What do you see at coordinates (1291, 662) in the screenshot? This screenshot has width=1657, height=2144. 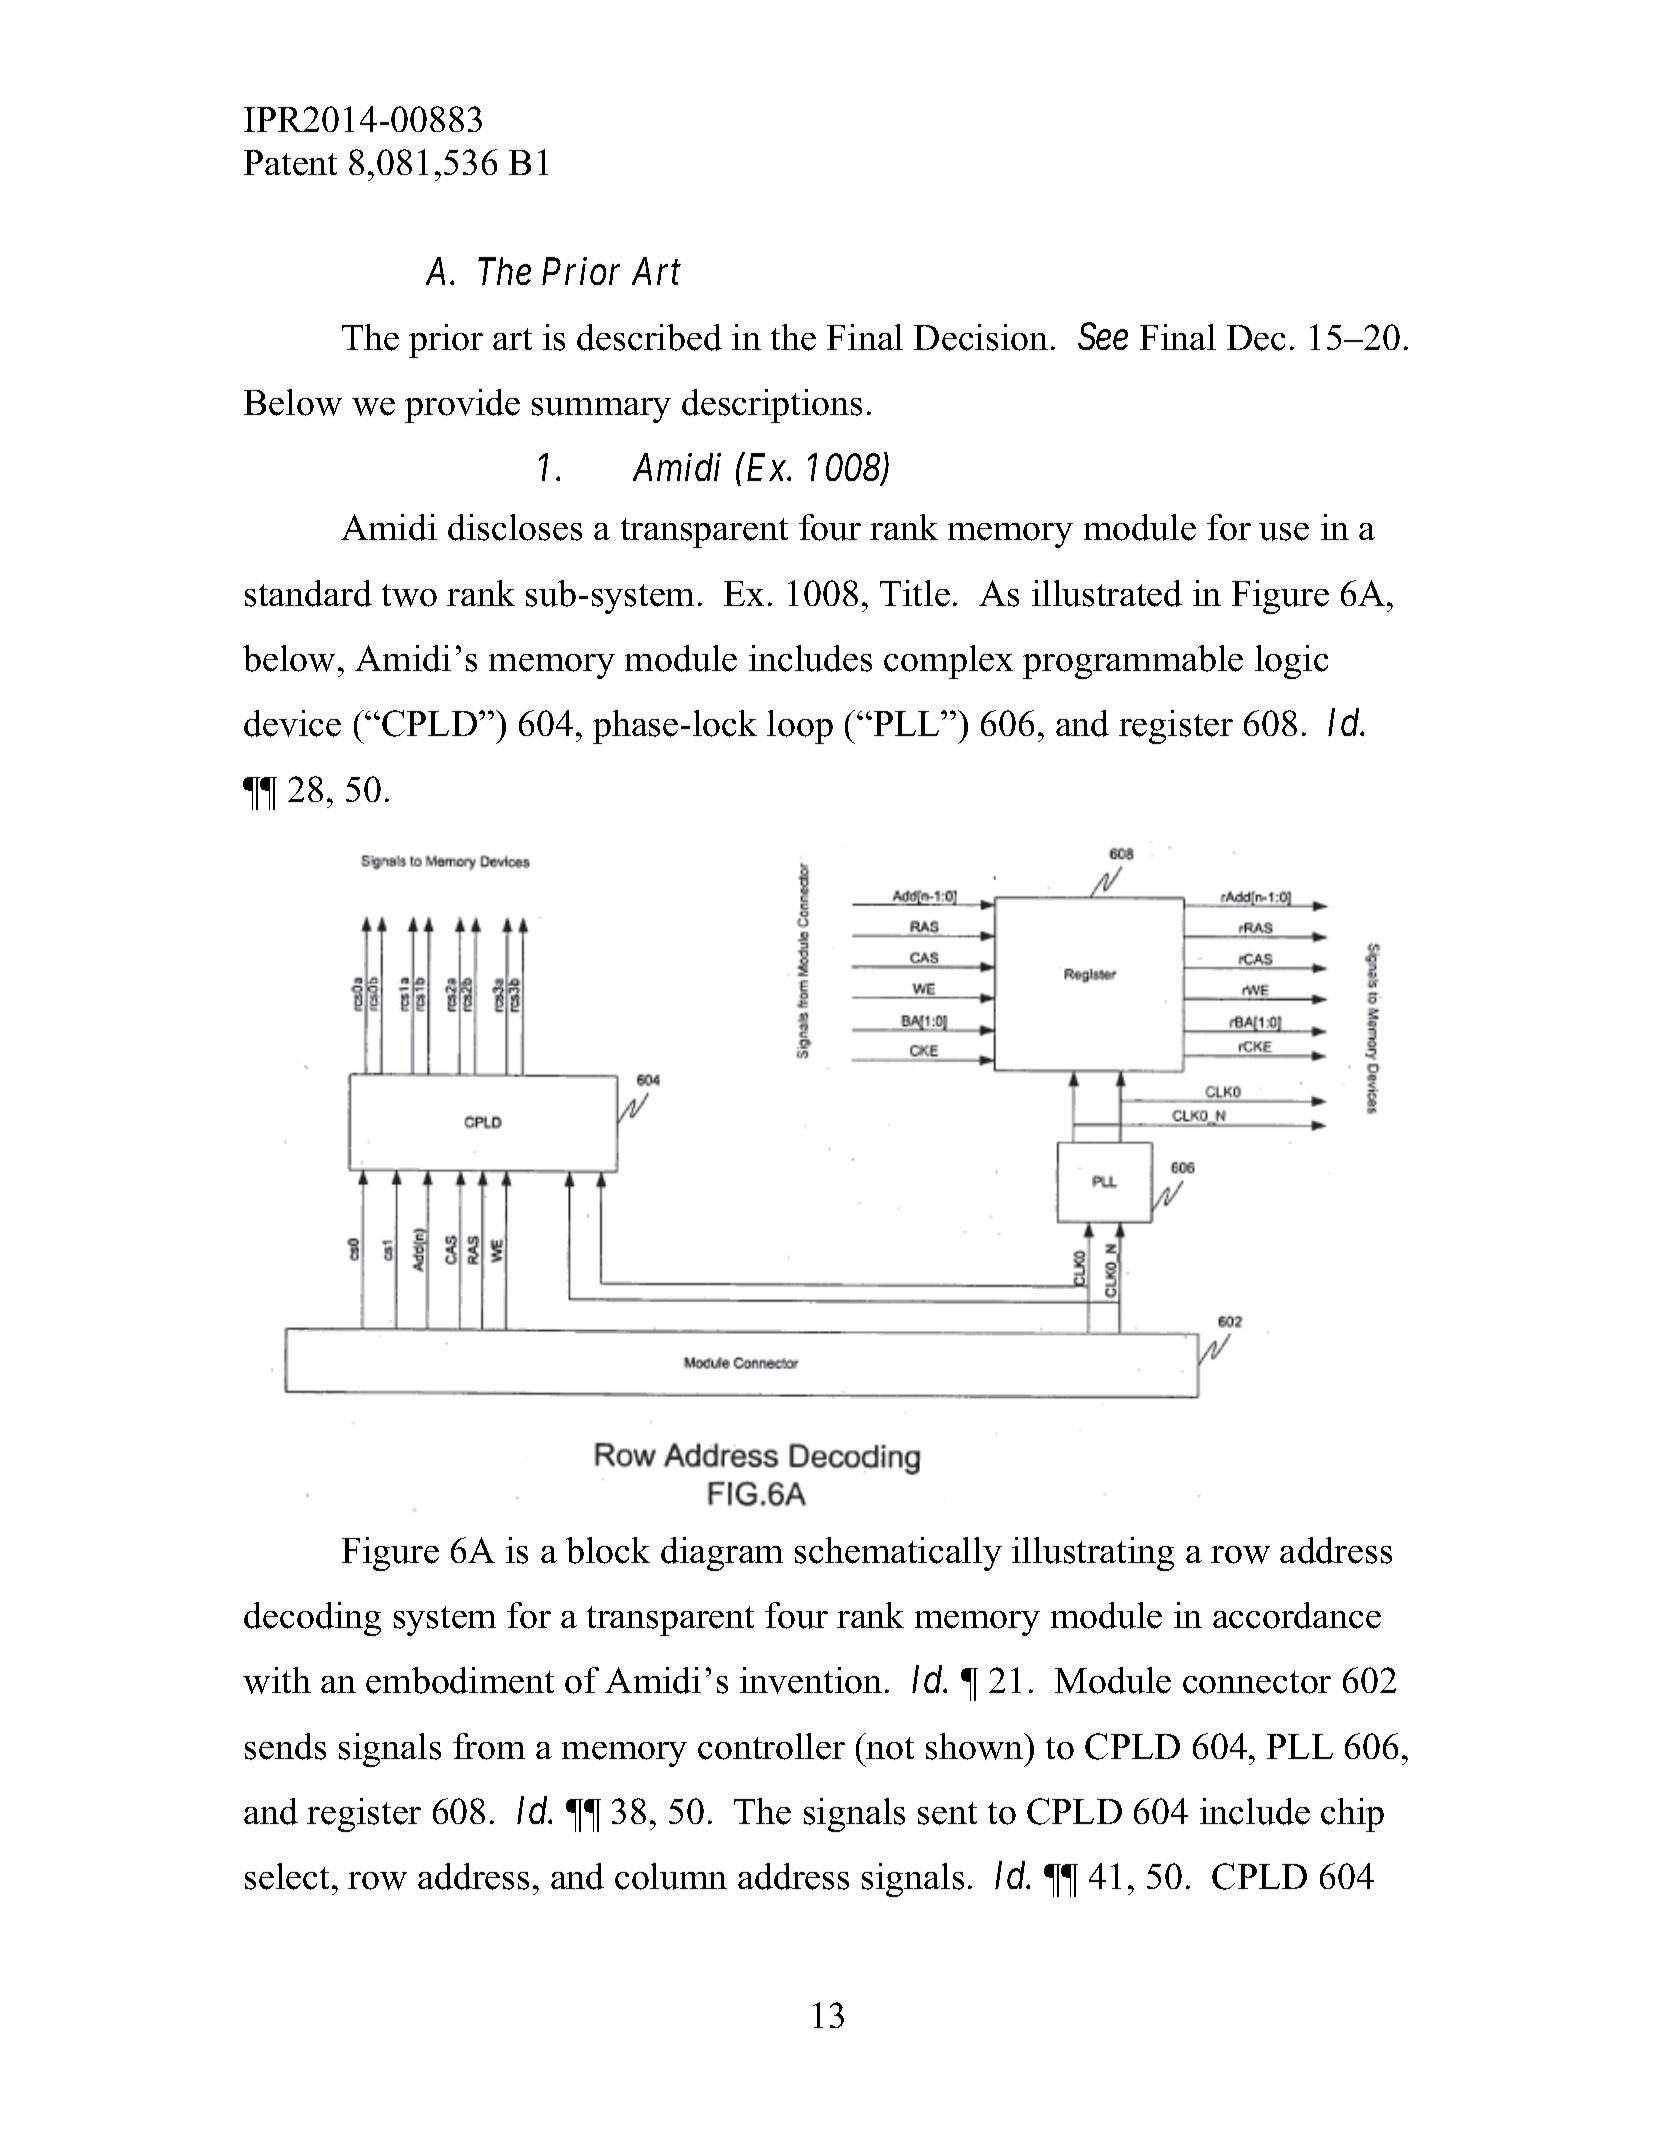 I see `logic` at bounding box center [1291, 662].
